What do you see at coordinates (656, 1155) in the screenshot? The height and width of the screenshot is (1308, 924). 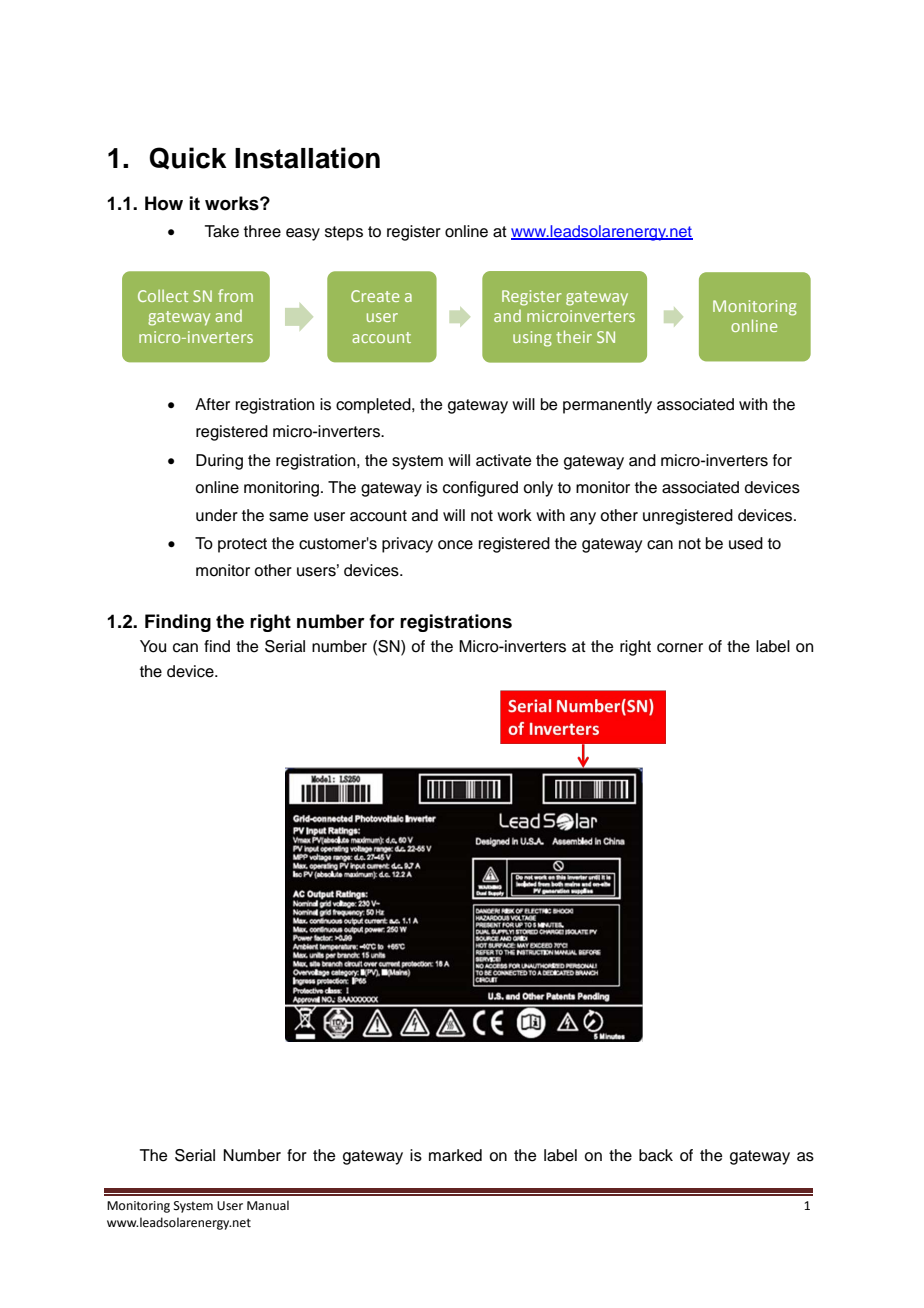 I see `back` at bounding box center [656, 1155].
